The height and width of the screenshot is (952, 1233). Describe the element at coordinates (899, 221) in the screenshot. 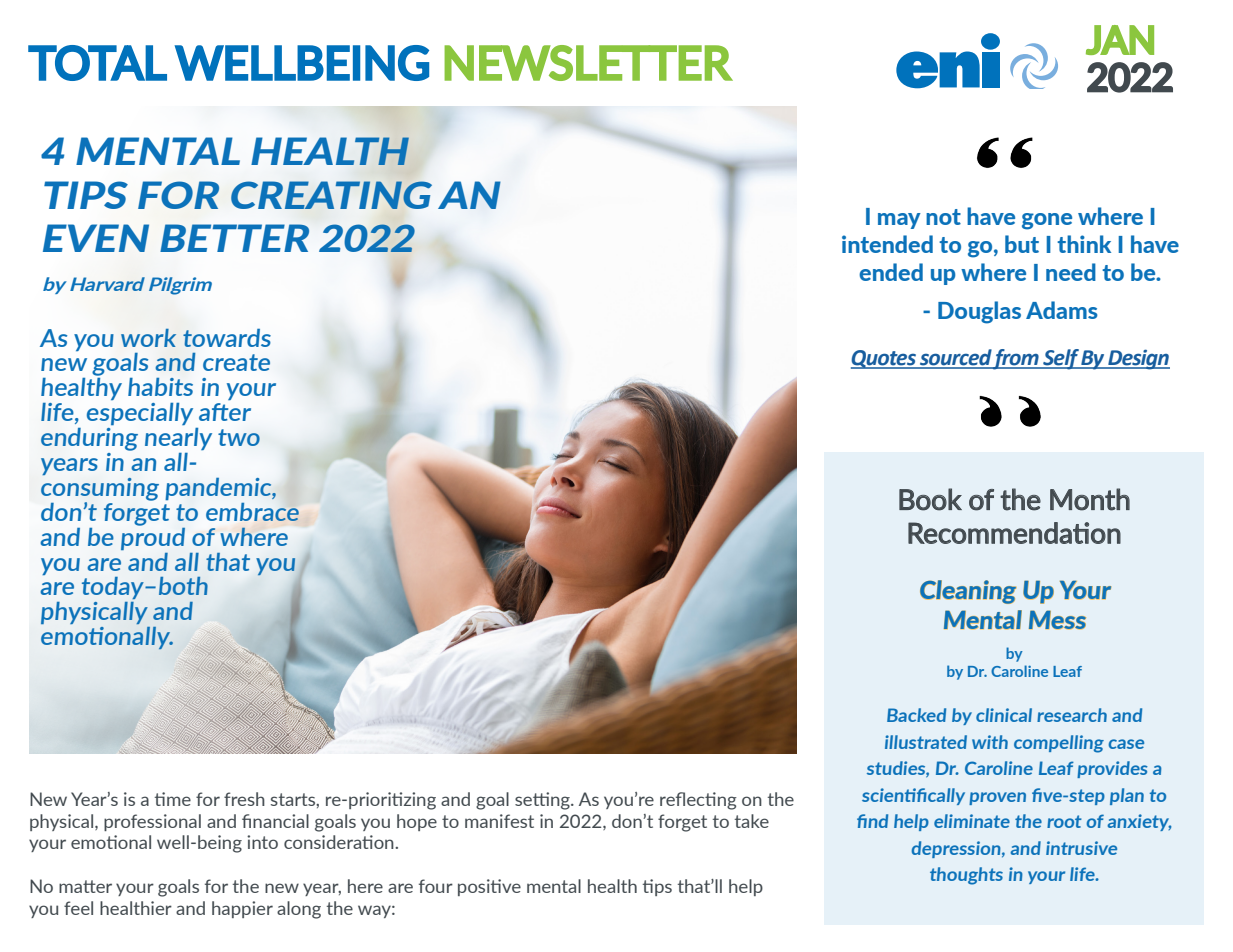

I see `may` at that location.
